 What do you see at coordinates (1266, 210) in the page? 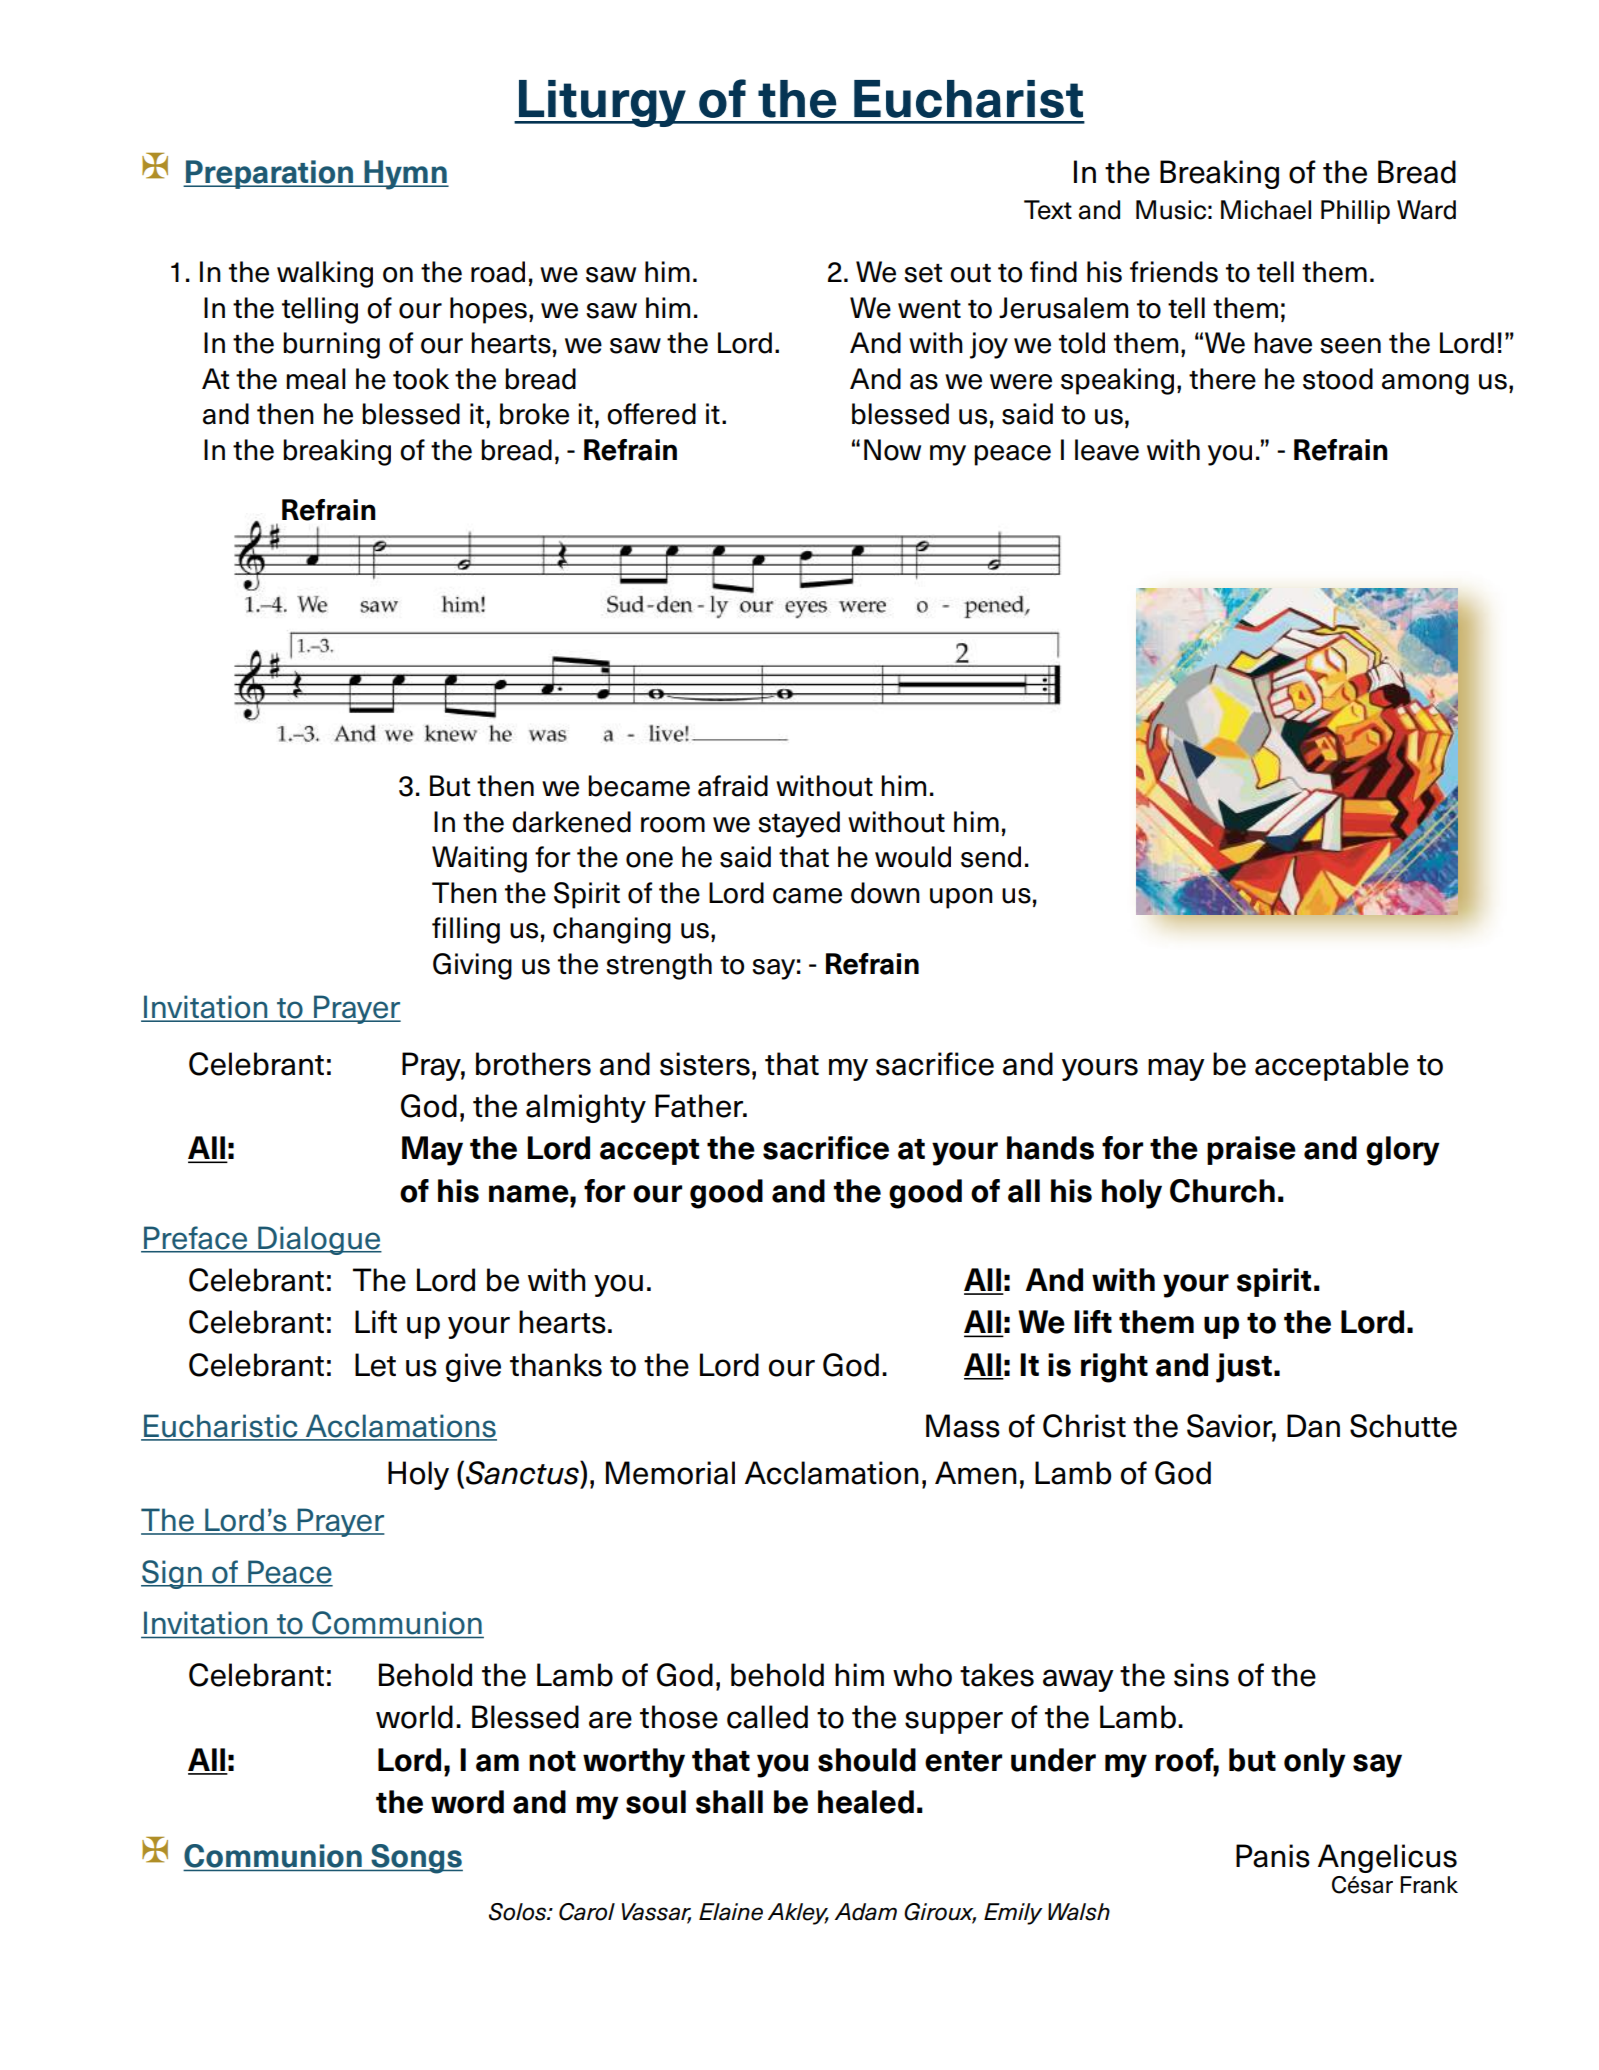
I see `Michael` at bounding box center [1266, 210].
